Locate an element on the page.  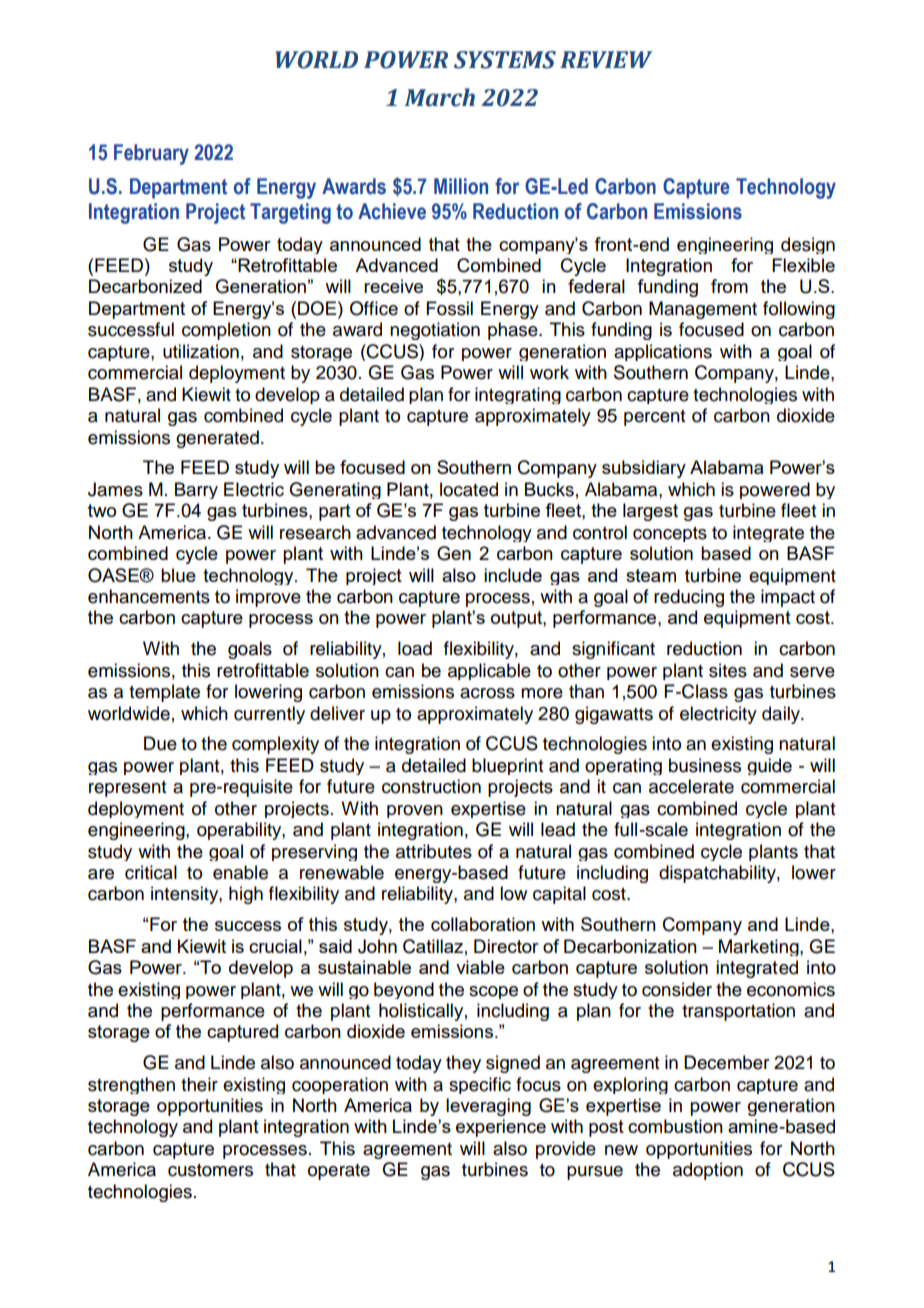
from is located at coordinates (729, 286).
